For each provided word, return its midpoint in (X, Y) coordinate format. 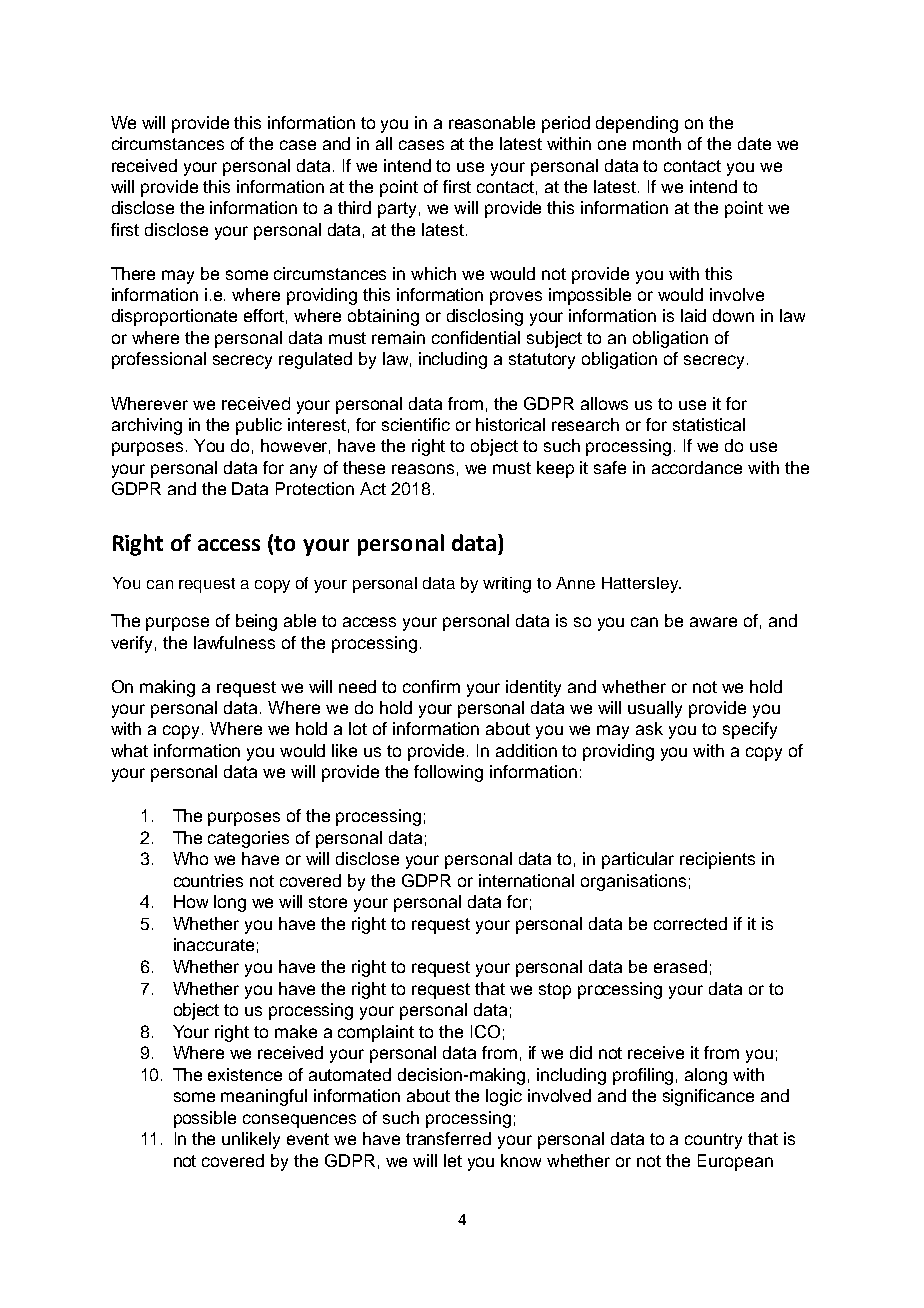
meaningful (264, 1097)
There (133, 273)
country (713, 1141)
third (354, 207)
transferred (448, 1138)
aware (713, 622)
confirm (431, 686)
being (256, 622)
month (657, 143)
